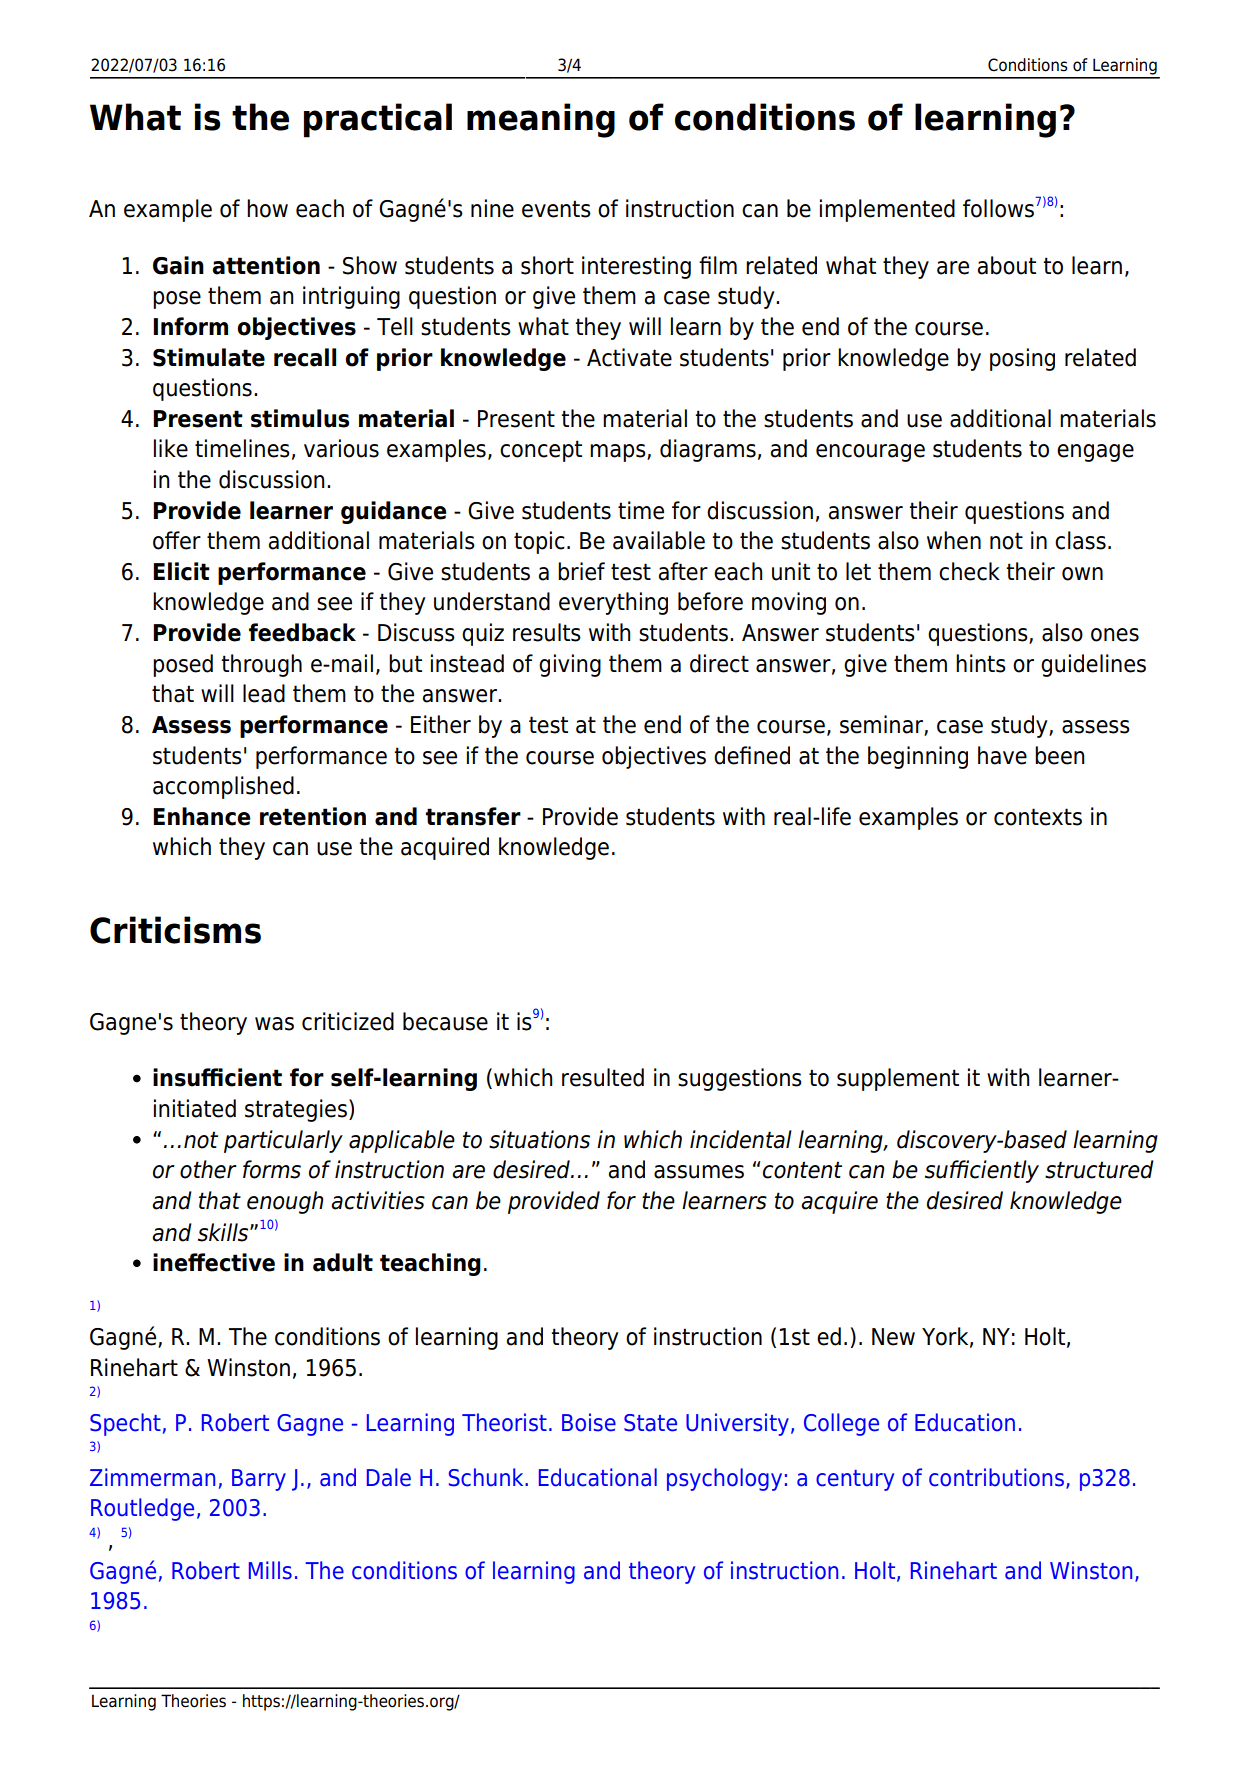 The height and width of the screenshot is (1766, 1249). I want to click on resulted, so click(603, 1077).
